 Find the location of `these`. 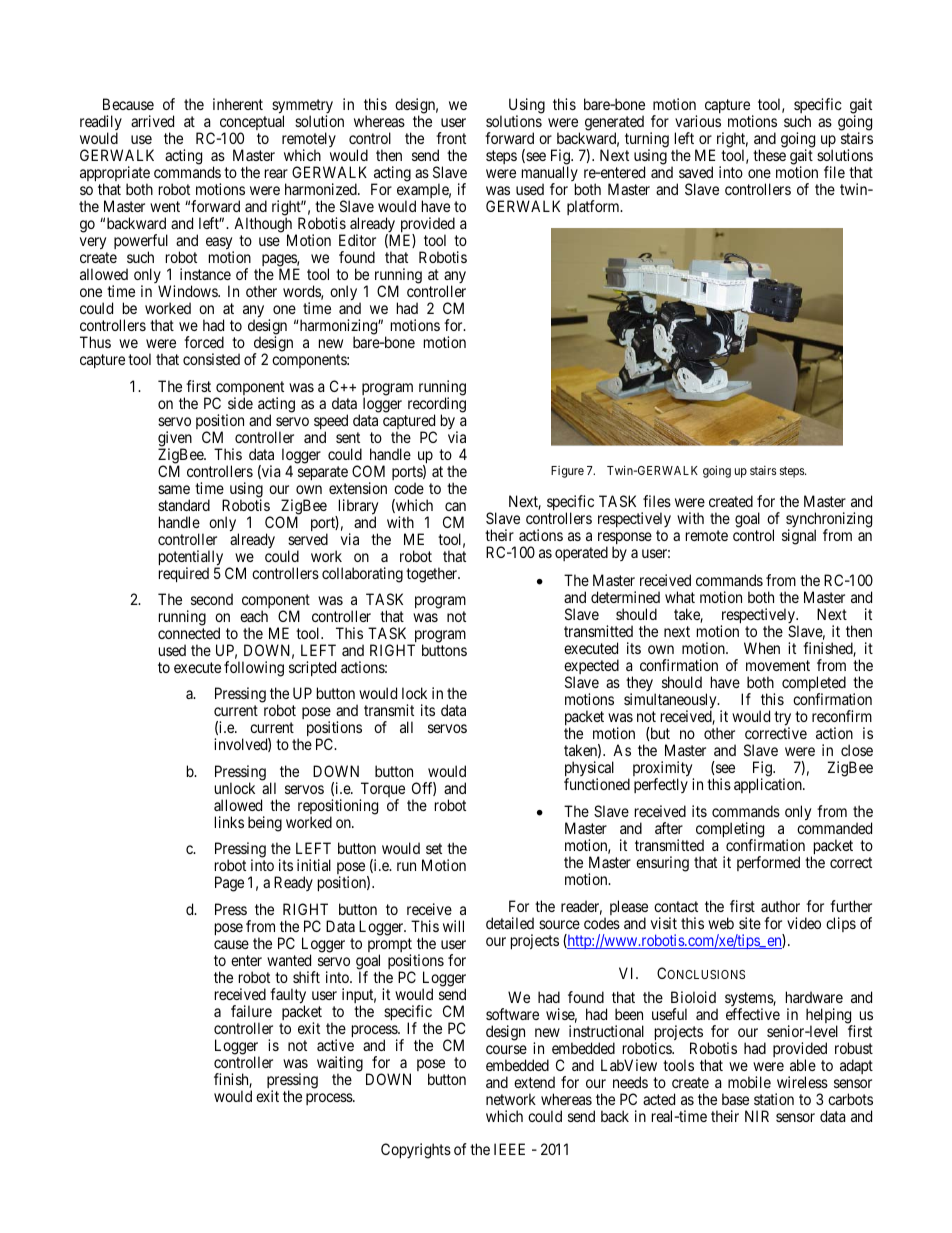

these is located at coordinates (769, 155).
